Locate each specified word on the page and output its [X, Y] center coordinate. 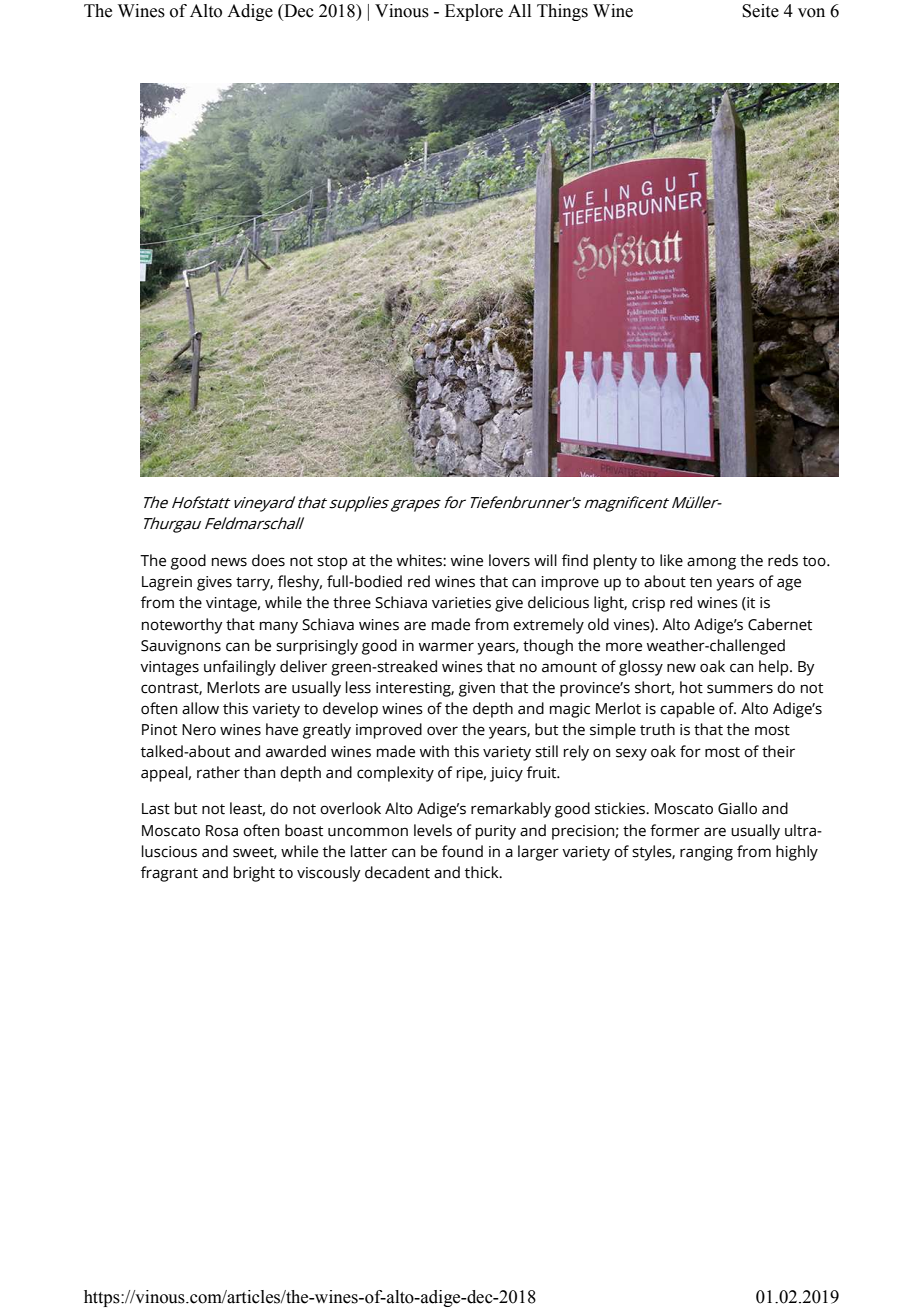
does [268, 560]
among [711, 563]
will [545, 560]
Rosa [222, 831]
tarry [254, 584]
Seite [760, 11]
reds [783, 560]
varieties [461, 603]
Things [562, 12]
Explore [474, 12]
